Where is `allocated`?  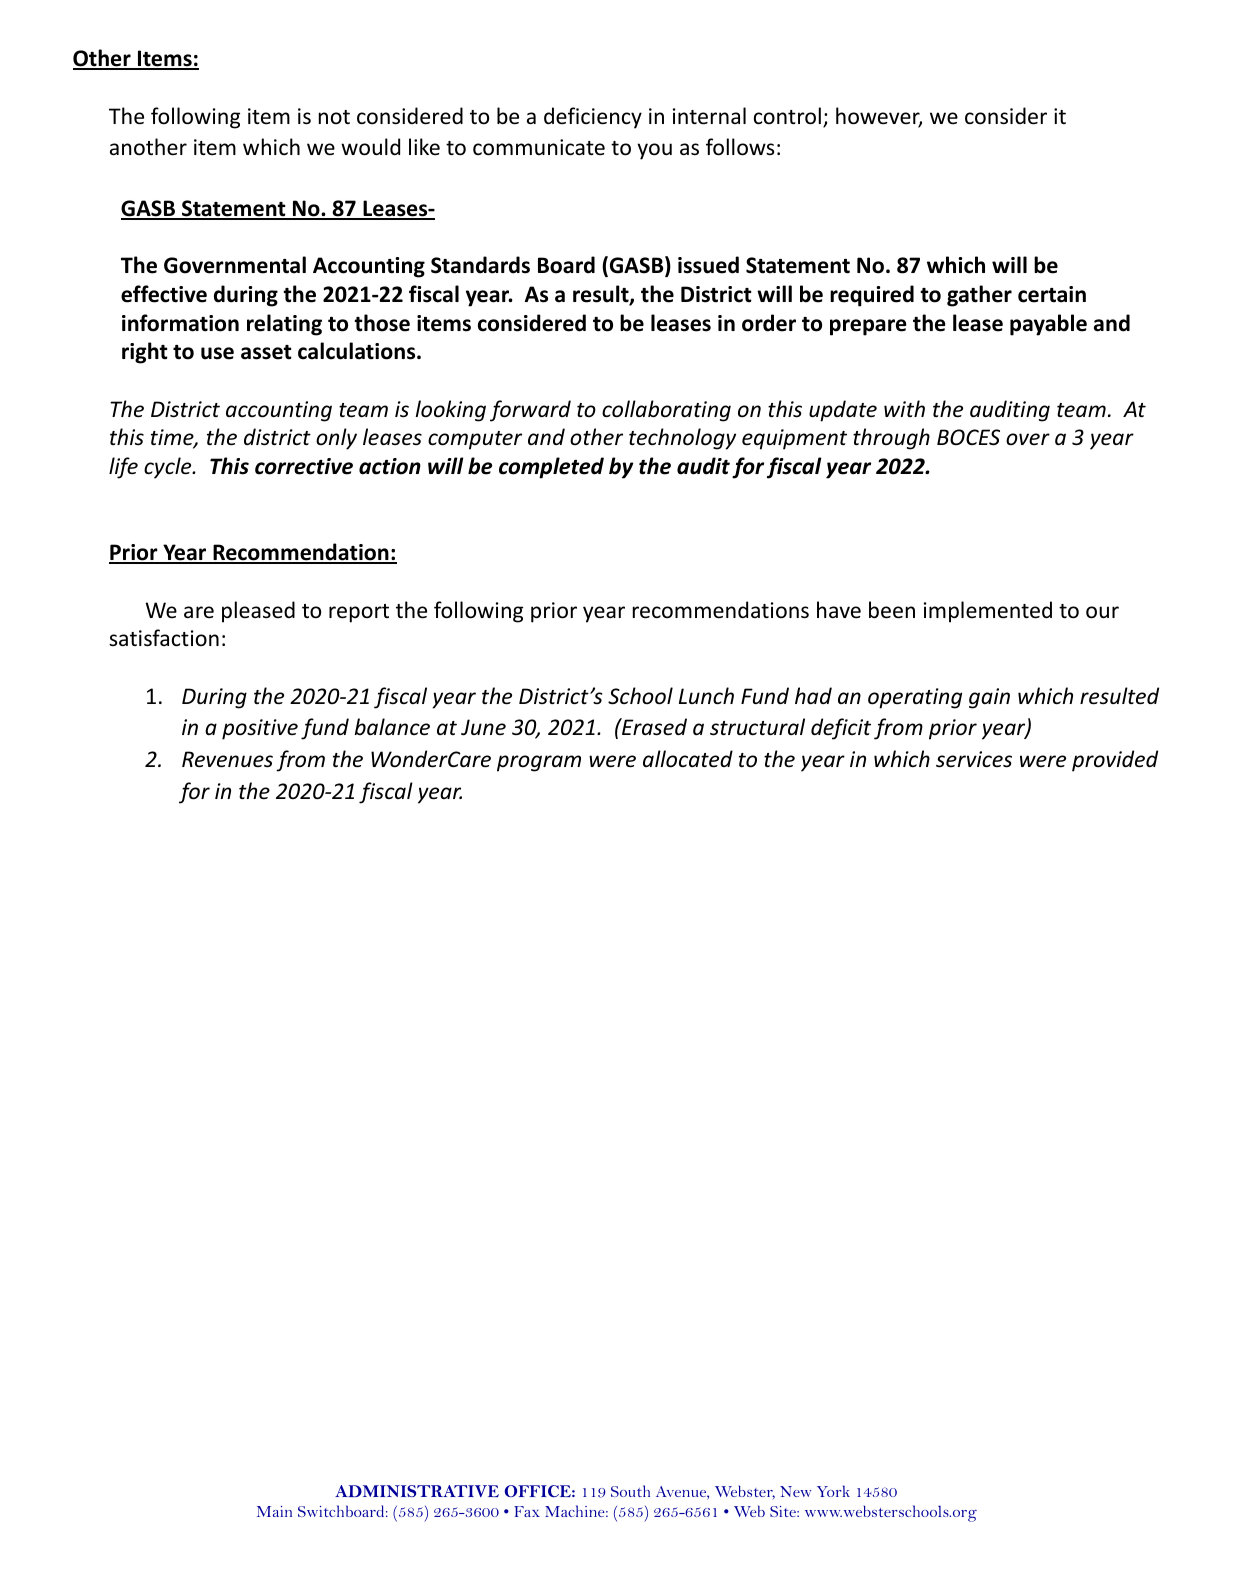 allocated is located at coordinates (688, 759).
